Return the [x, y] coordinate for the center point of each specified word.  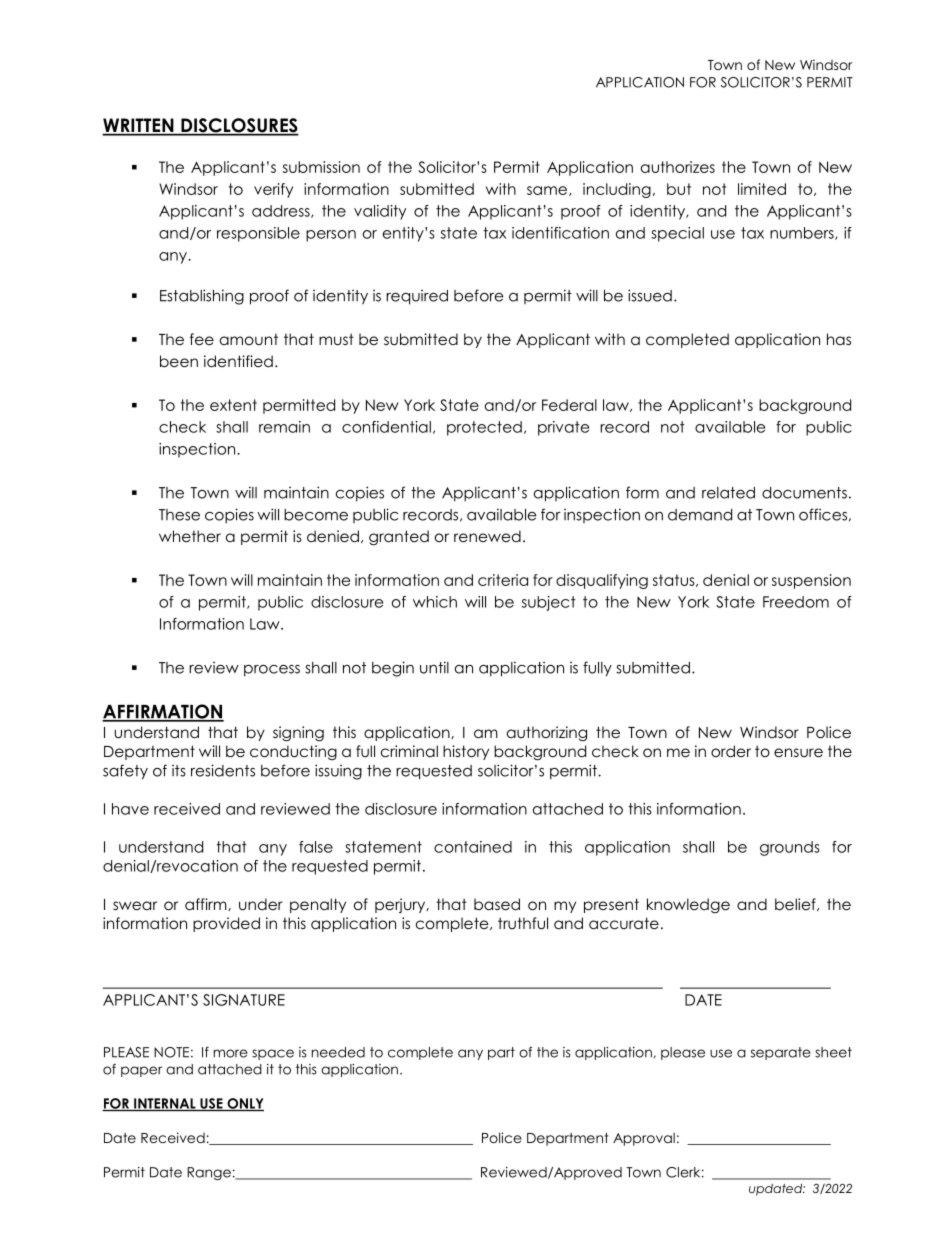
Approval [644, 1139]
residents [223, 770]
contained [473, 847]
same [547, 190]
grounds [790, 848]
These [179, 515]
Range [209, 1173]
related [728, 493]
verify [273, 190]
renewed [487, 536]
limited [762, 189]
